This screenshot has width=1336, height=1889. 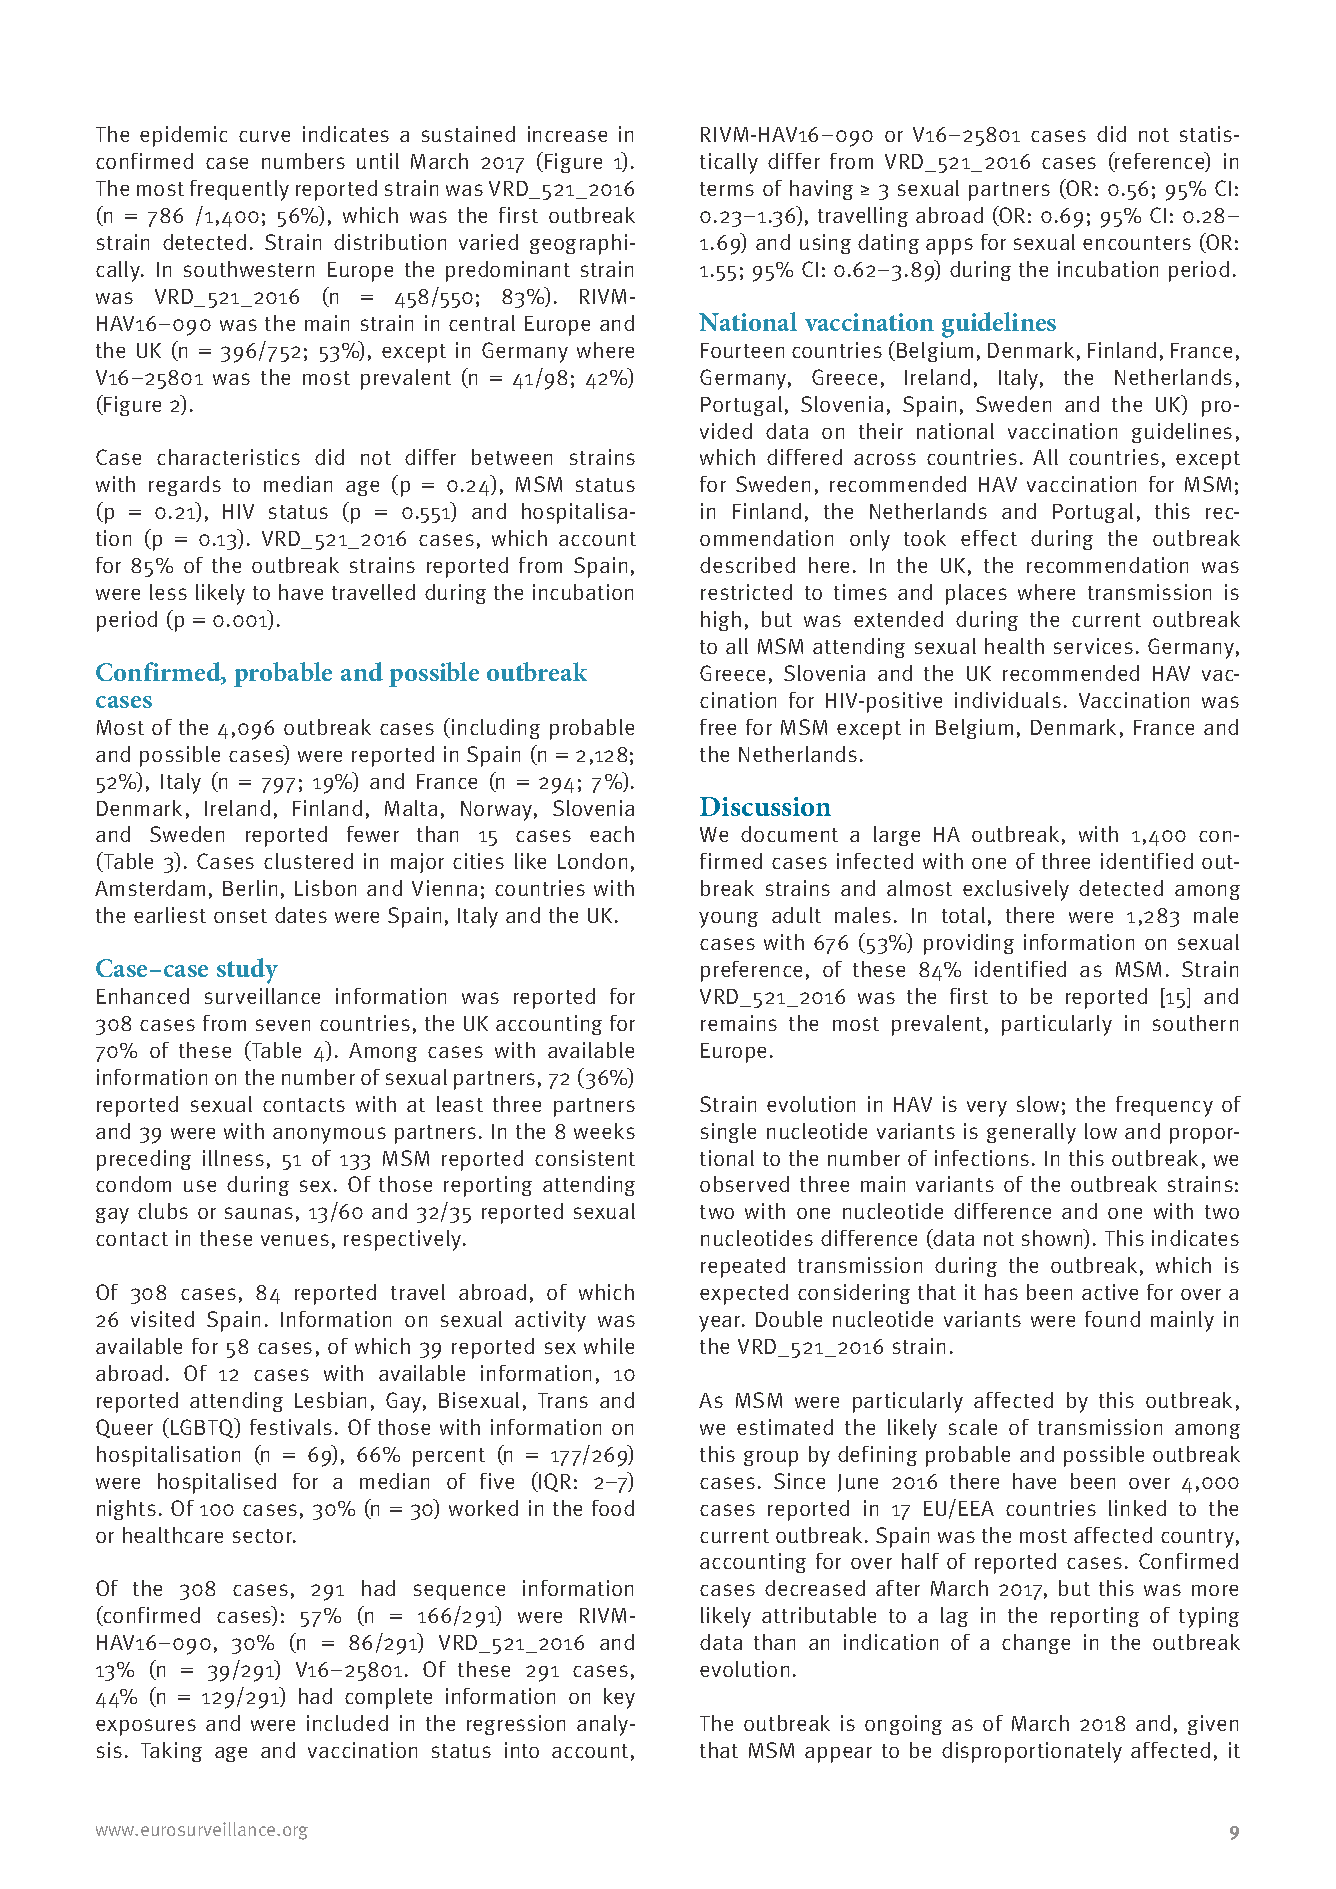 I want to click on free, so click(x=718, y=727).
